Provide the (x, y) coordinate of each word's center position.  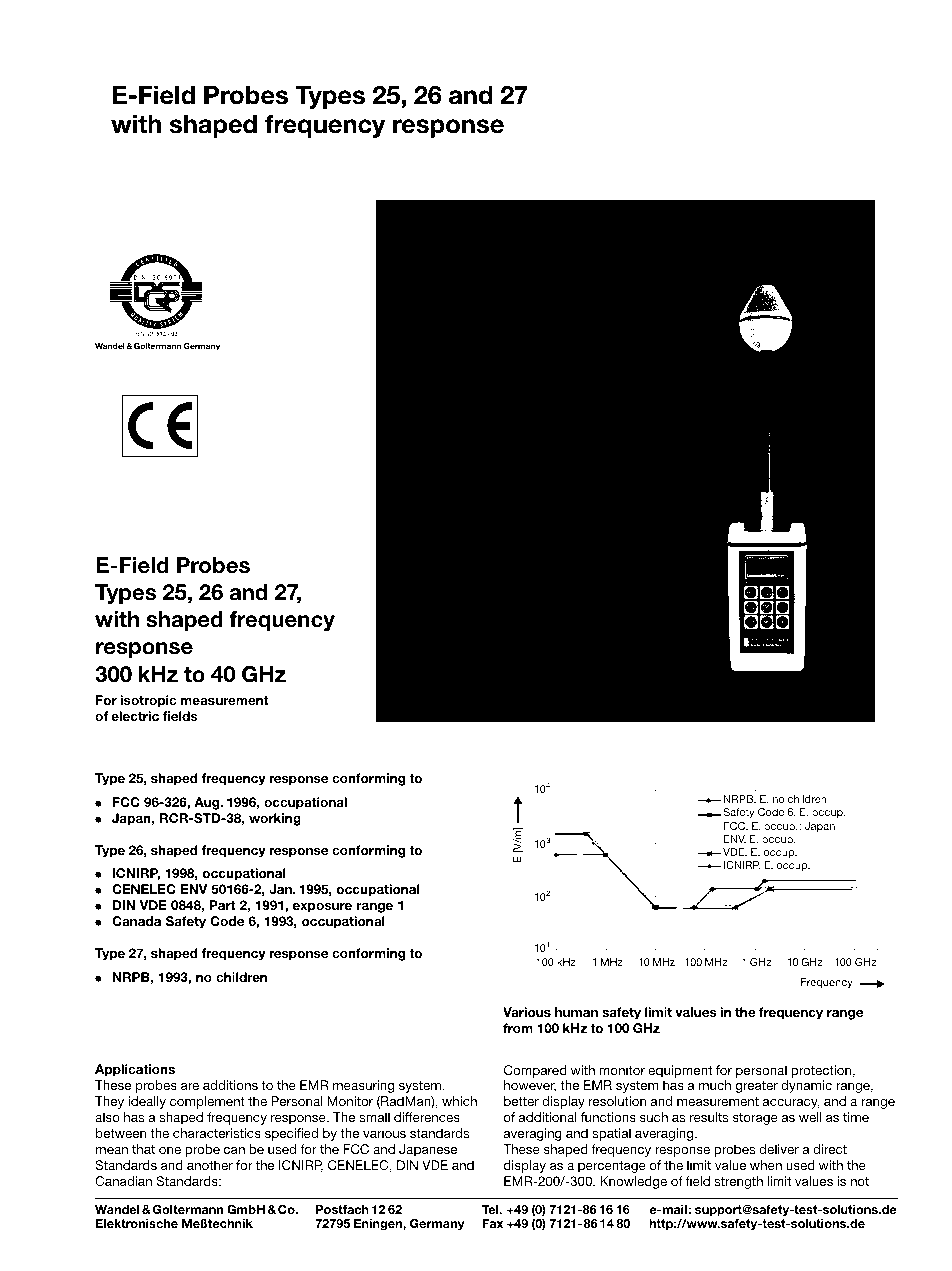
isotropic (148, 701)
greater (756, 1087)
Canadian (123, 1181)
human (576, 1012)
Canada (136, 921)
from (518, 1028)
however (530, 1086)
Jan (281, 889)
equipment (680, 1071)
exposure (322, 908)
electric (135, 716)
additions (230, 1085)
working (275, 819)
